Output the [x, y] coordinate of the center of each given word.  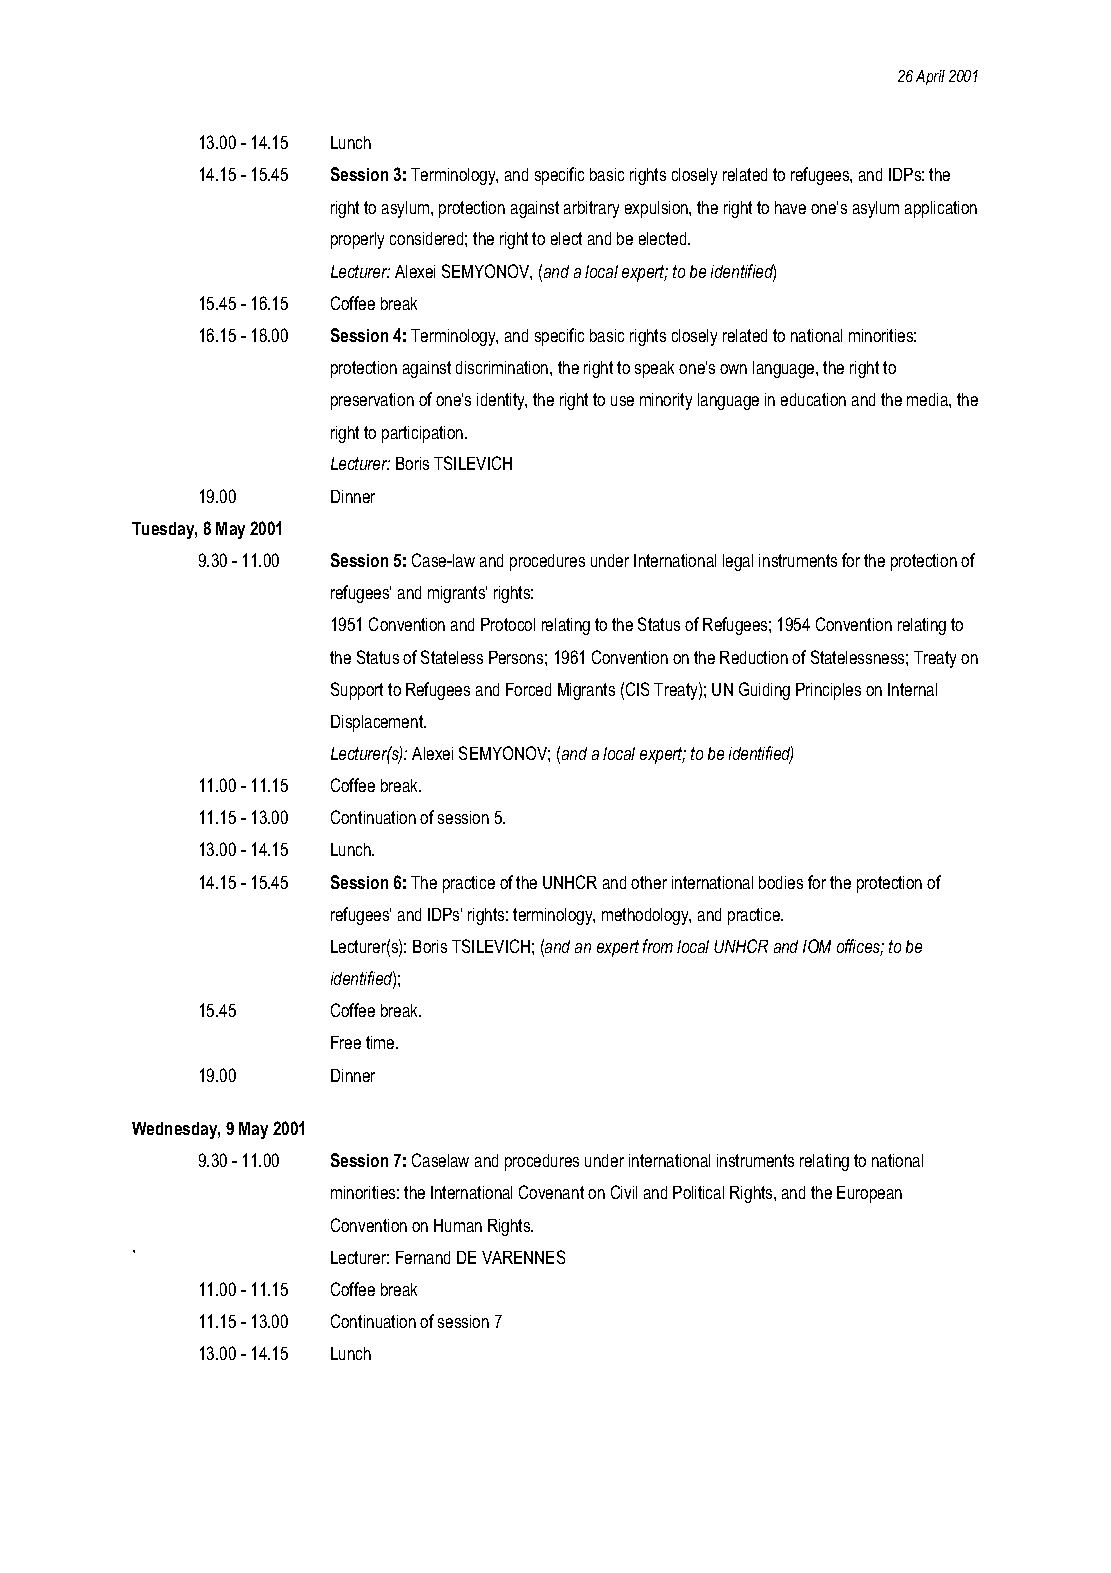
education [813, 399]
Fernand [423, 1257]
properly [357, 240]
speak [654, 369]
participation [424, 434]
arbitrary [591, 209]
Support [357, 691]
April [930, 77]
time [381, 1042]
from [658, 946]
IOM [817, 946]
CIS [637, 689]
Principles [828, 691]
